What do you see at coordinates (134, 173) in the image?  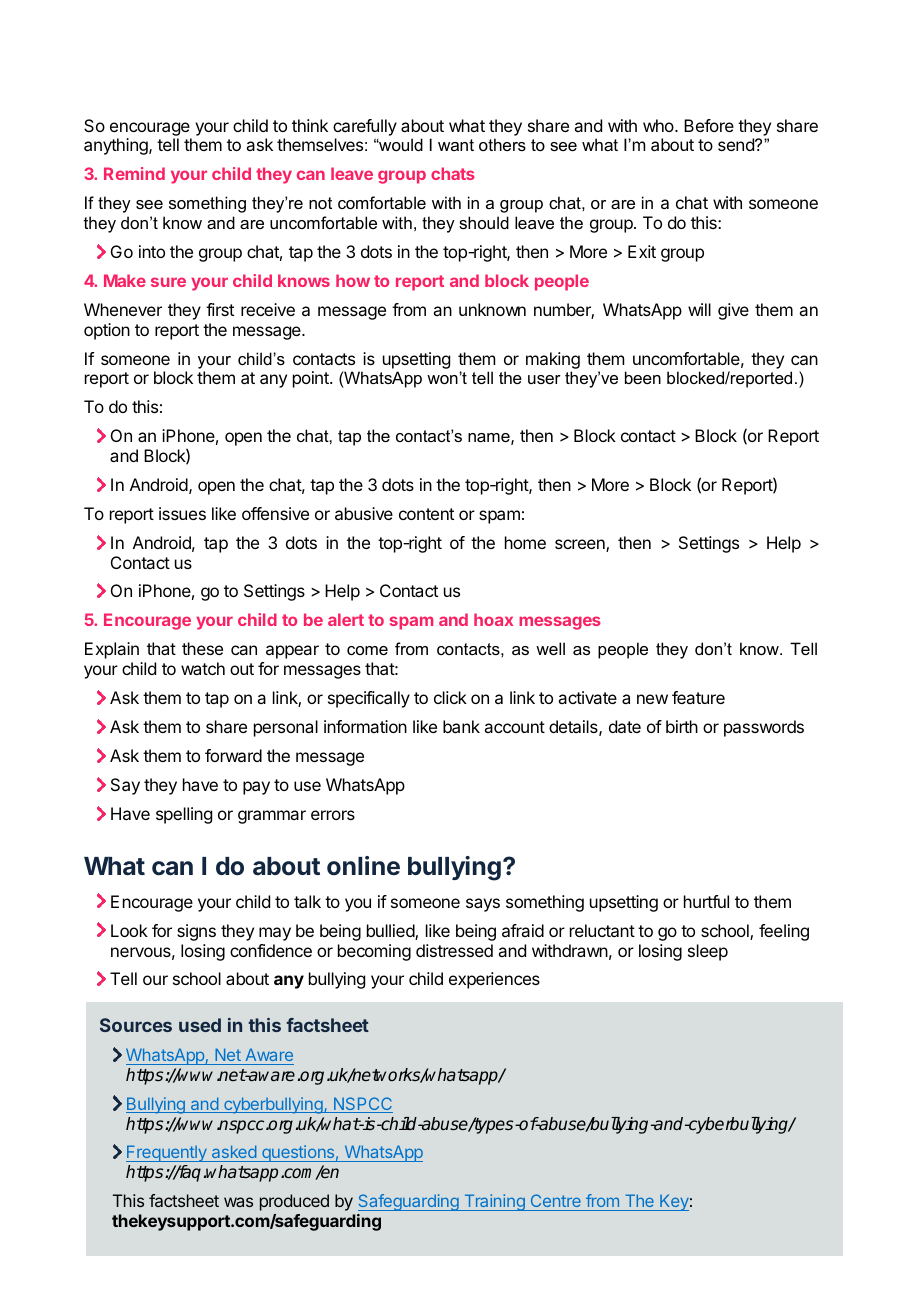 I see `Remind` at bounding box center [134, 173].
